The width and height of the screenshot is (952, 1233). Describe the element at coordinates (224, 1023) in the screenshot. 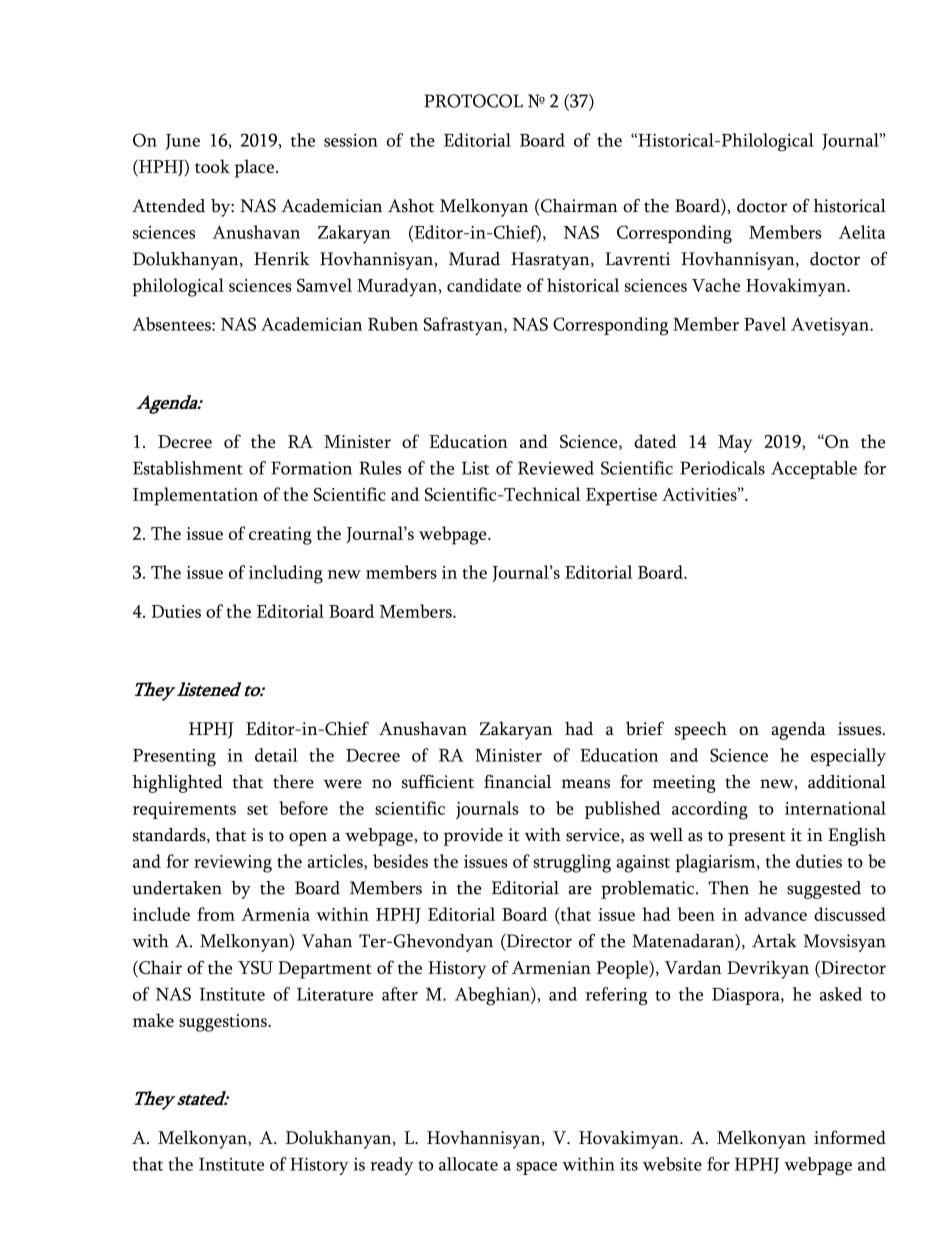

I see `suggestions` at that location.
